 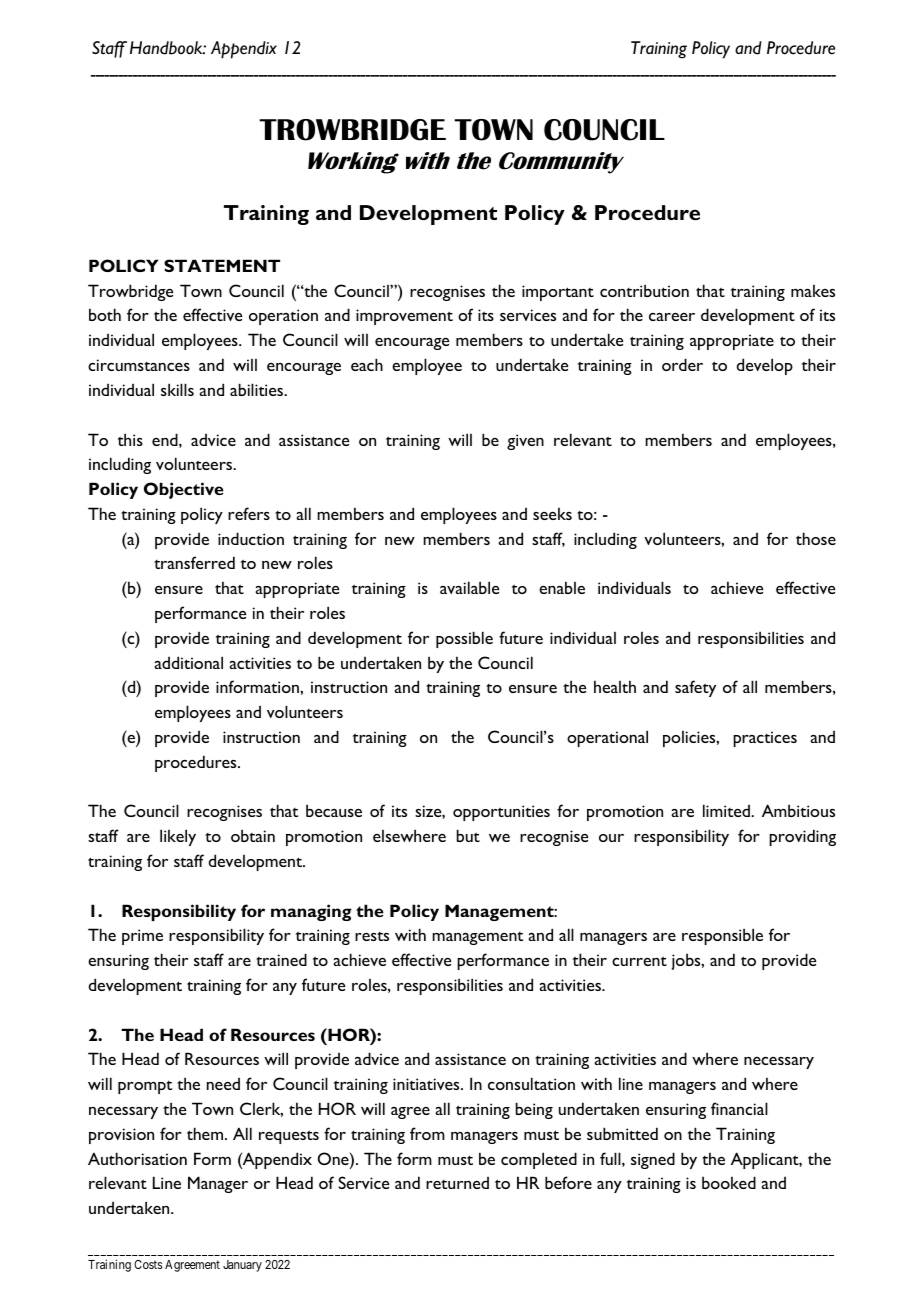 I want to click on initiatives, so click(x=427, y=1084).
